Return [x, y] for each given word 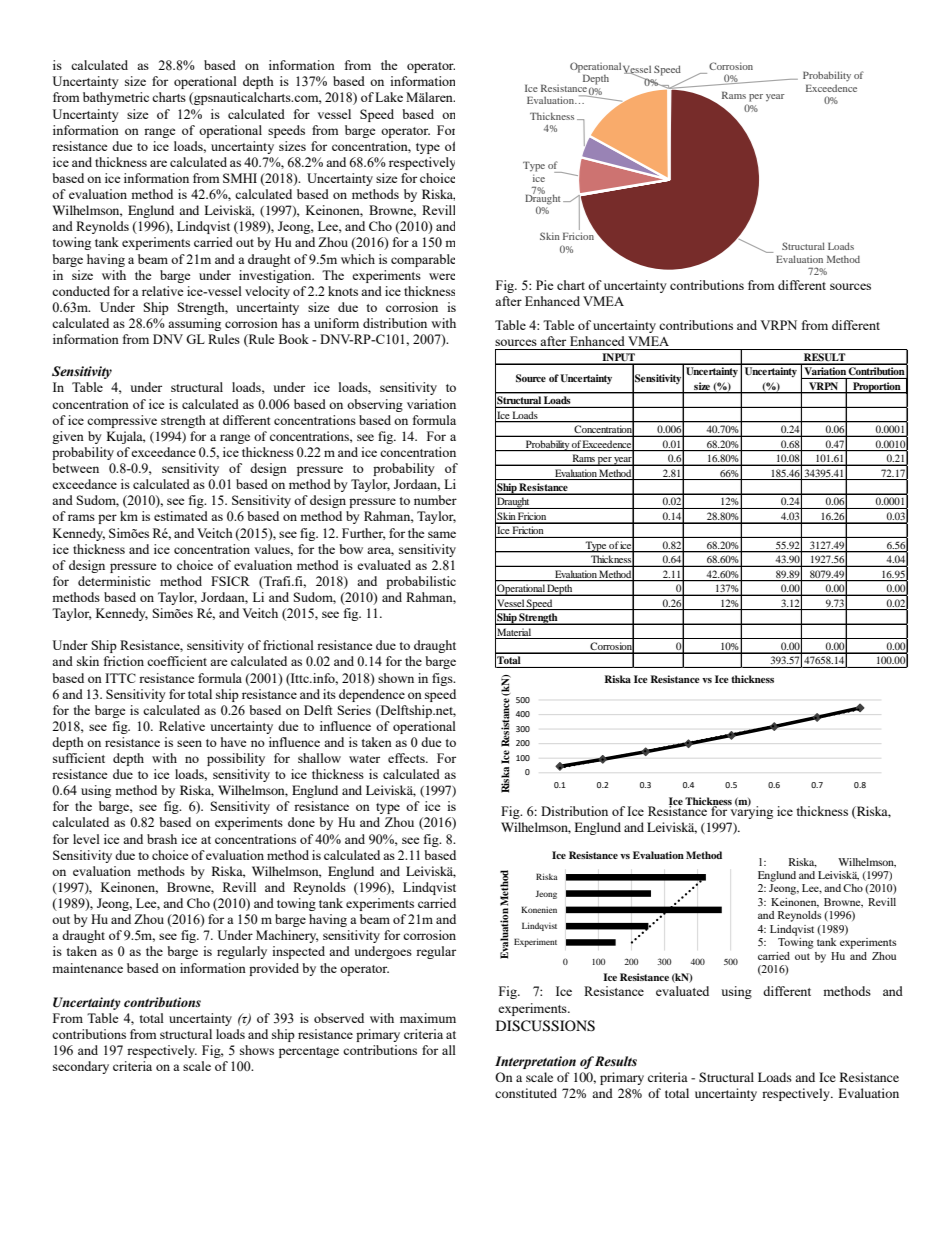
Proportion [877, 388]
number [435, 500]
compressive [122, 421]
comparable [423, 260]
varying [751, 811]
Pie [545, 285]
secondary [81, 1067]
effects [407, 758]
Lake [389, 97]
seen [189, 743]
